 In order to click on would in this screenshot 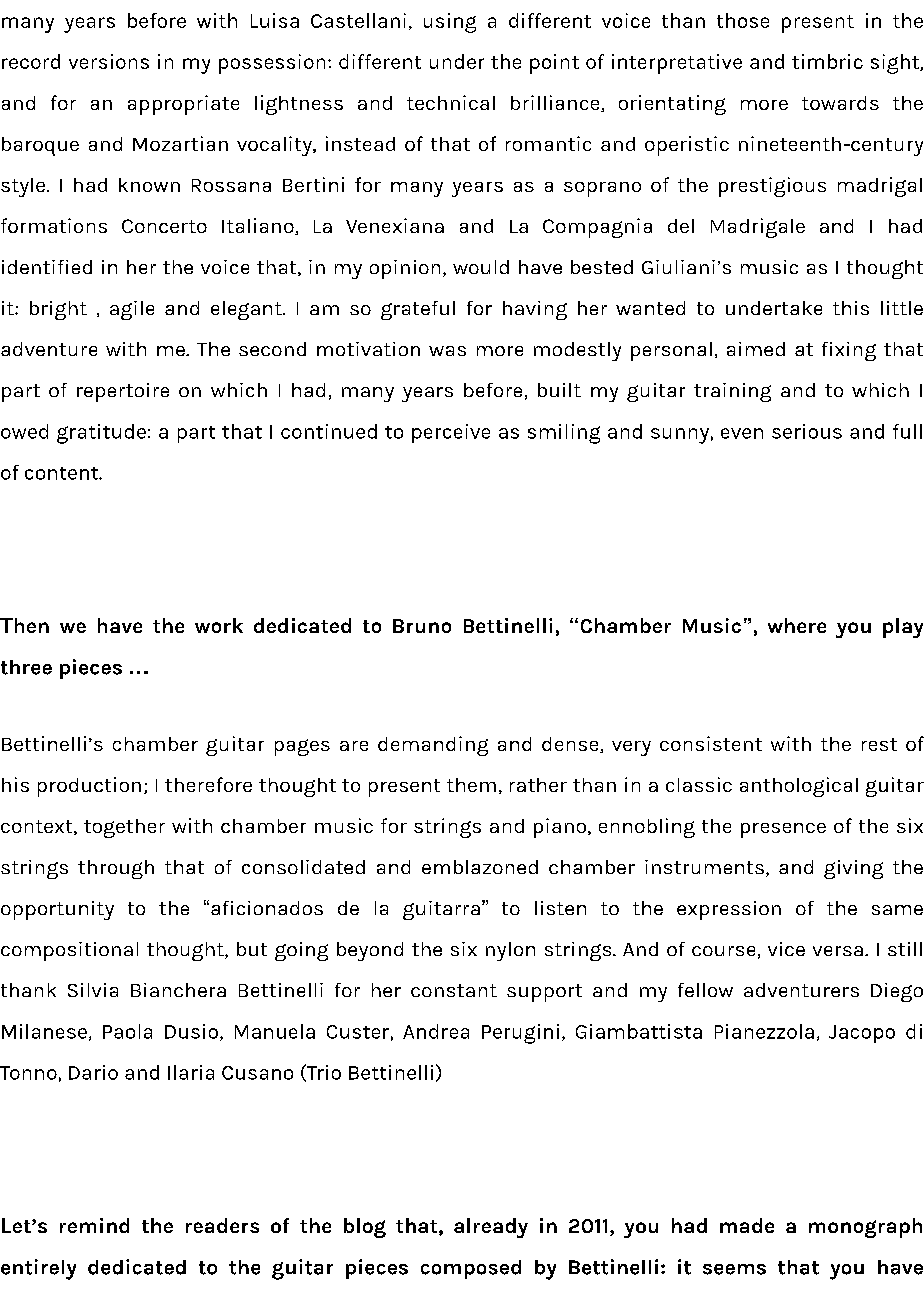, I will do `click(481, 267)`.
